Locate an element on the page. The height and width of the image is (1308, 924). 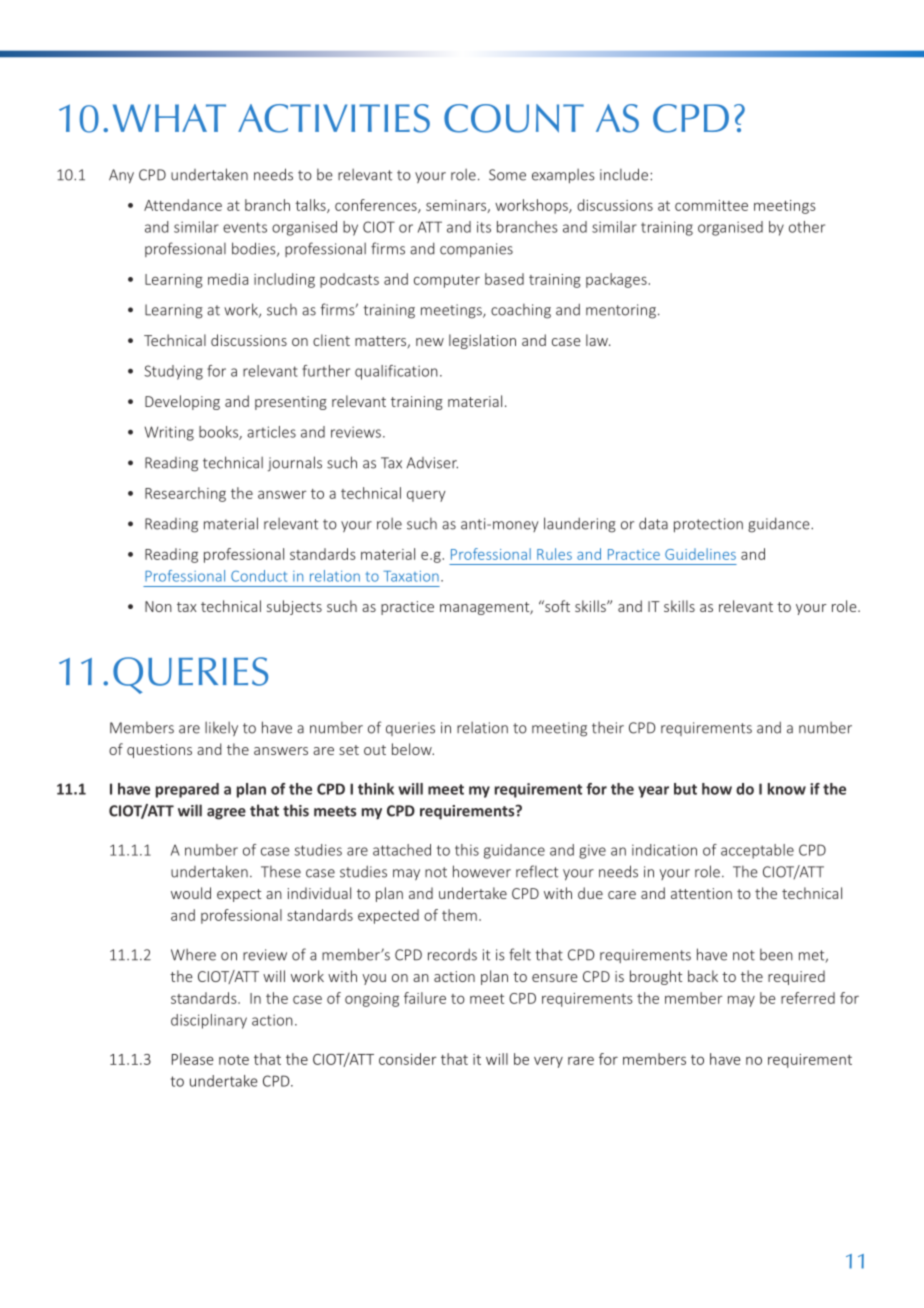
Attendance is located at coordinates (183, 205).
